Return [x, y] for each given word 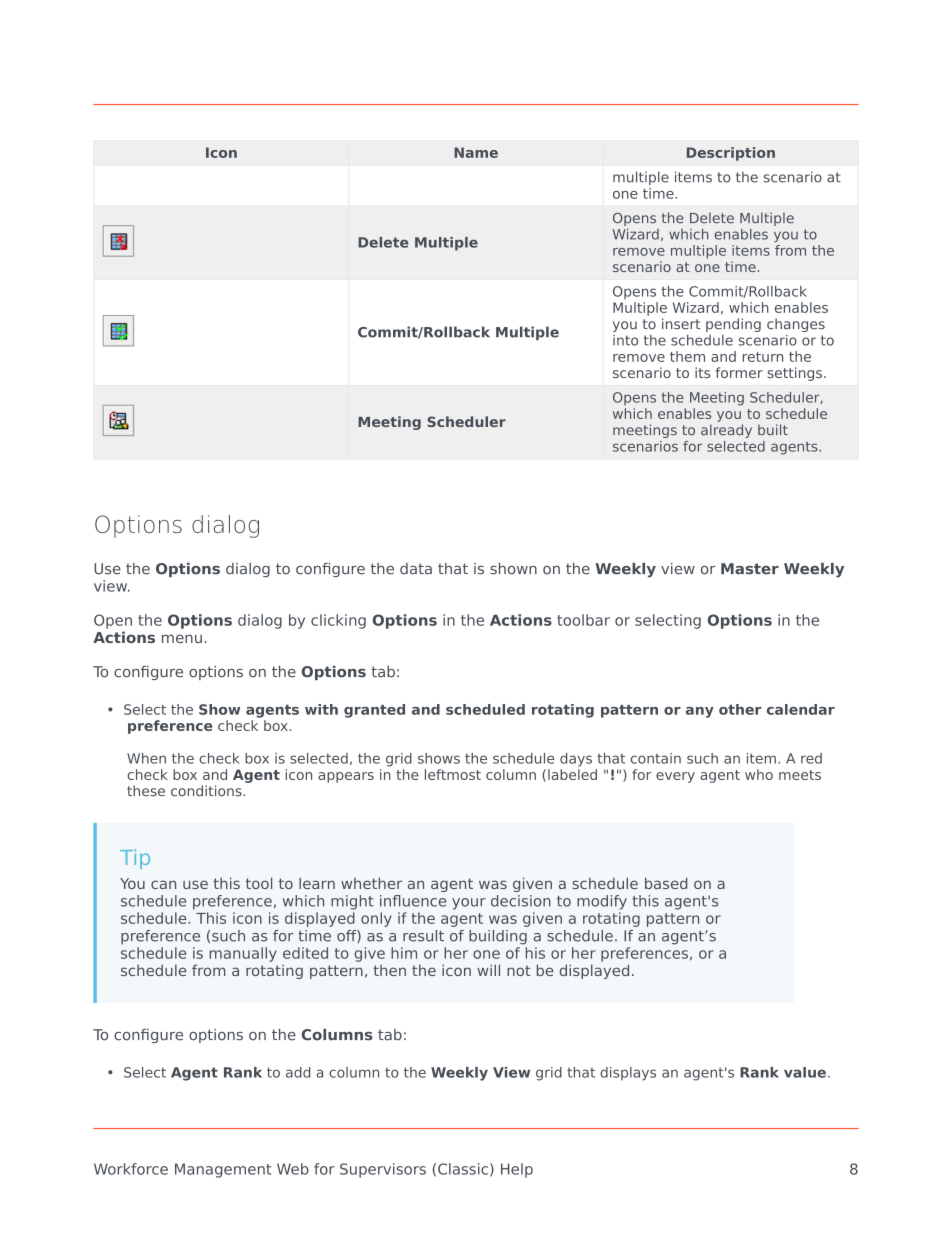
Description [731, 154]
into [625, 340]
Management [223, 1170]
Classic [463, 1169]
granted [374, 711]
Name [476, 152]
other [740, 709]
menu [182, 638]
